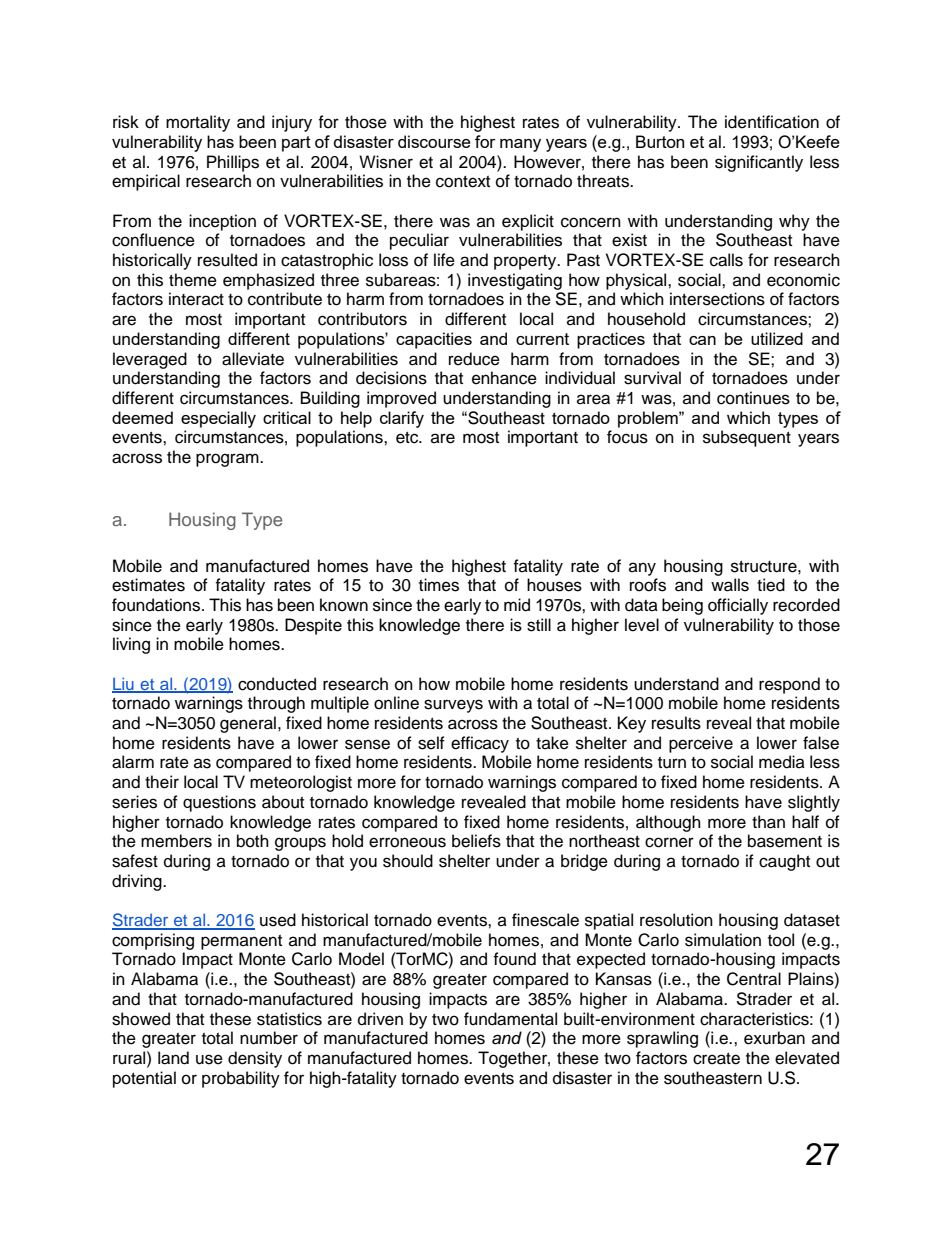 The width and height of the screenshot is (952, 1233). I want to click on times, so click(439, 585).
